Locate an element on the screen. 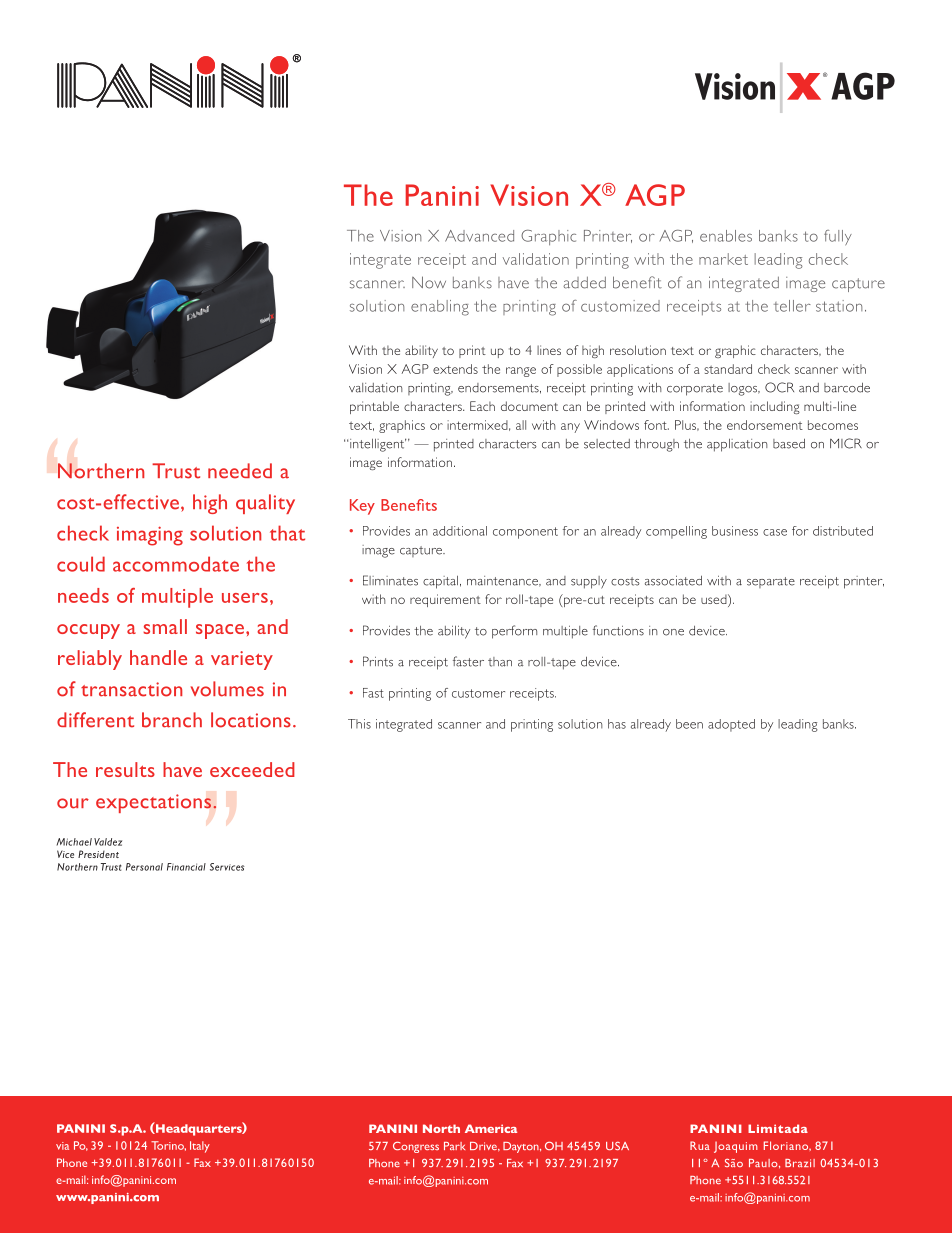 This screenshot has width=952, height=1233. Advanced is located at coordinates (479, 236).
